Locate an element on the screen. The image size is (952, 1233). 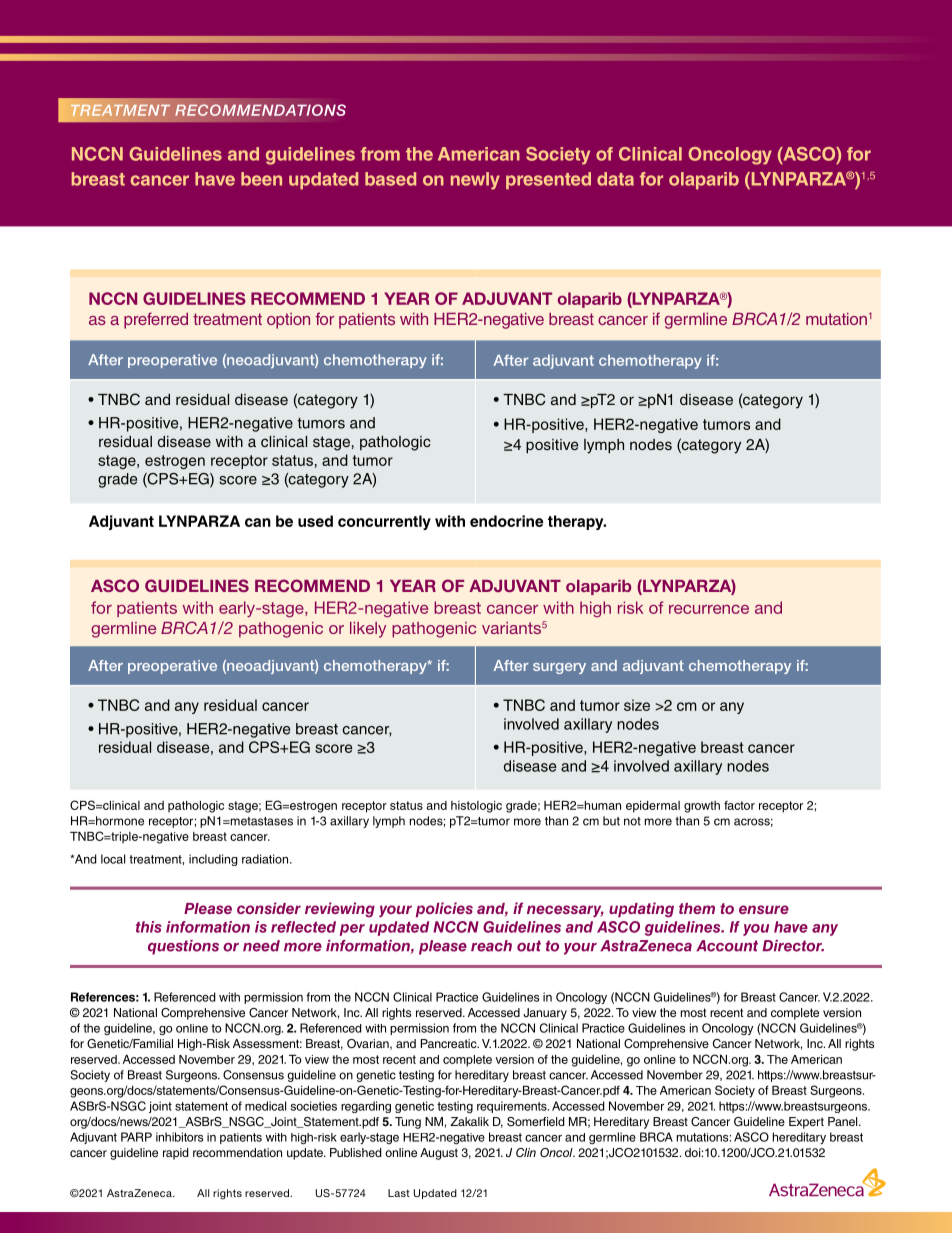
histologic is located at coordinates (476, 807).
